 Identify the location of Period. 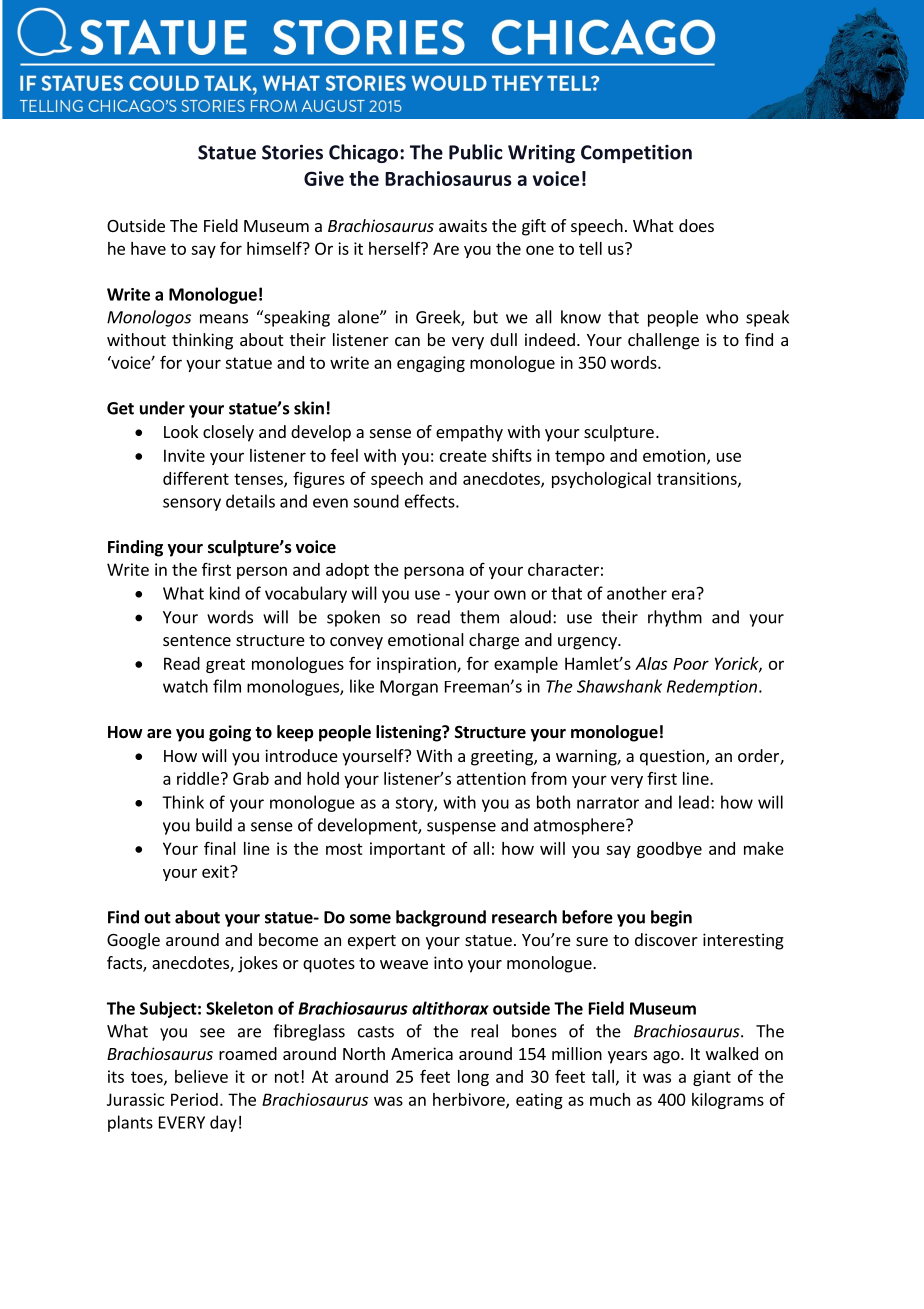
(194, 1099).
